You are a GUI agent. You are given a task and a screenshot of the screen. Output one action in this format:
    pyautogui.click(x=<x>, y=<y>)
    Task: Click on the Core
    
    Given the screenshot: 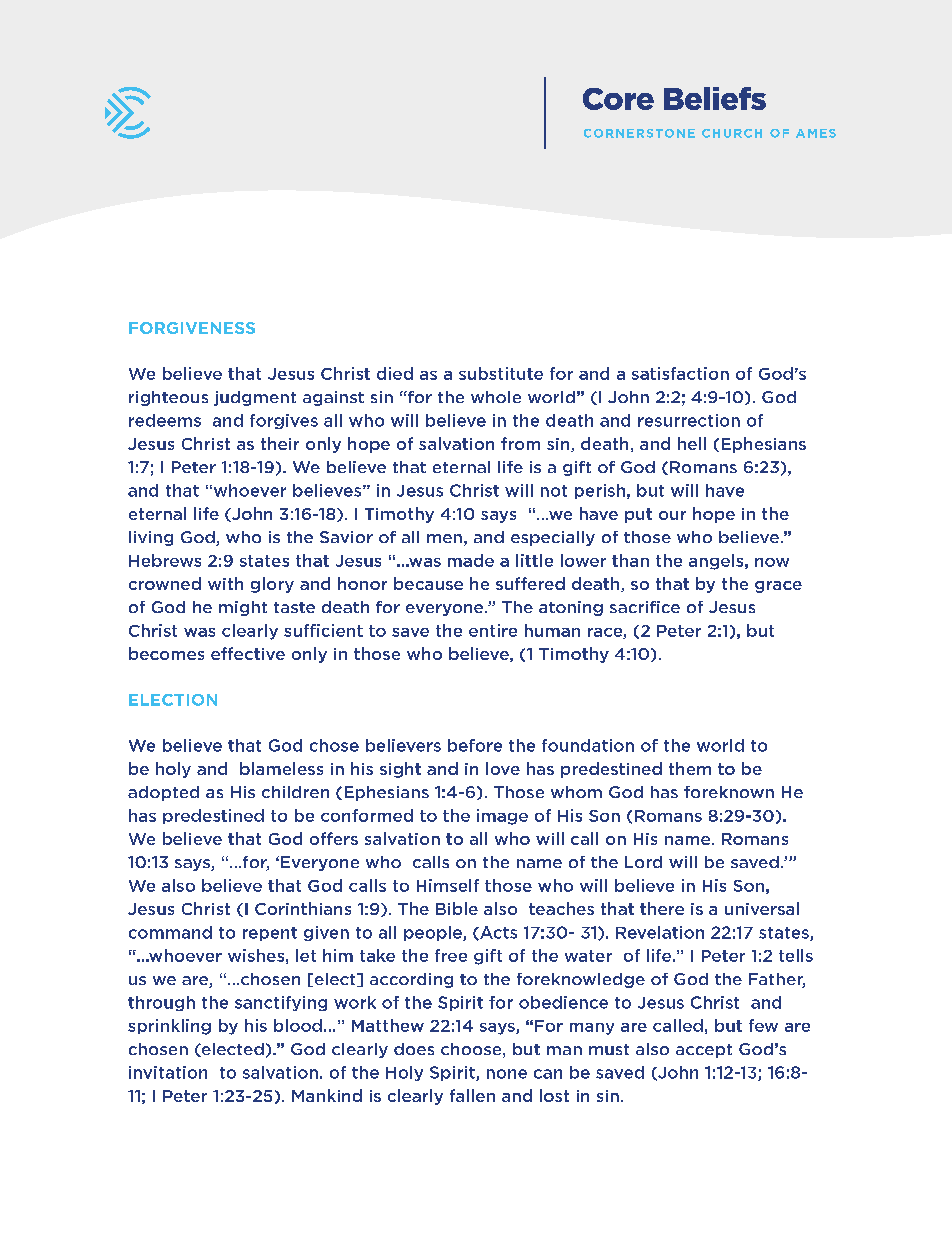 What is the action you would take?
    pyautogui.click(x=618, y=99)
